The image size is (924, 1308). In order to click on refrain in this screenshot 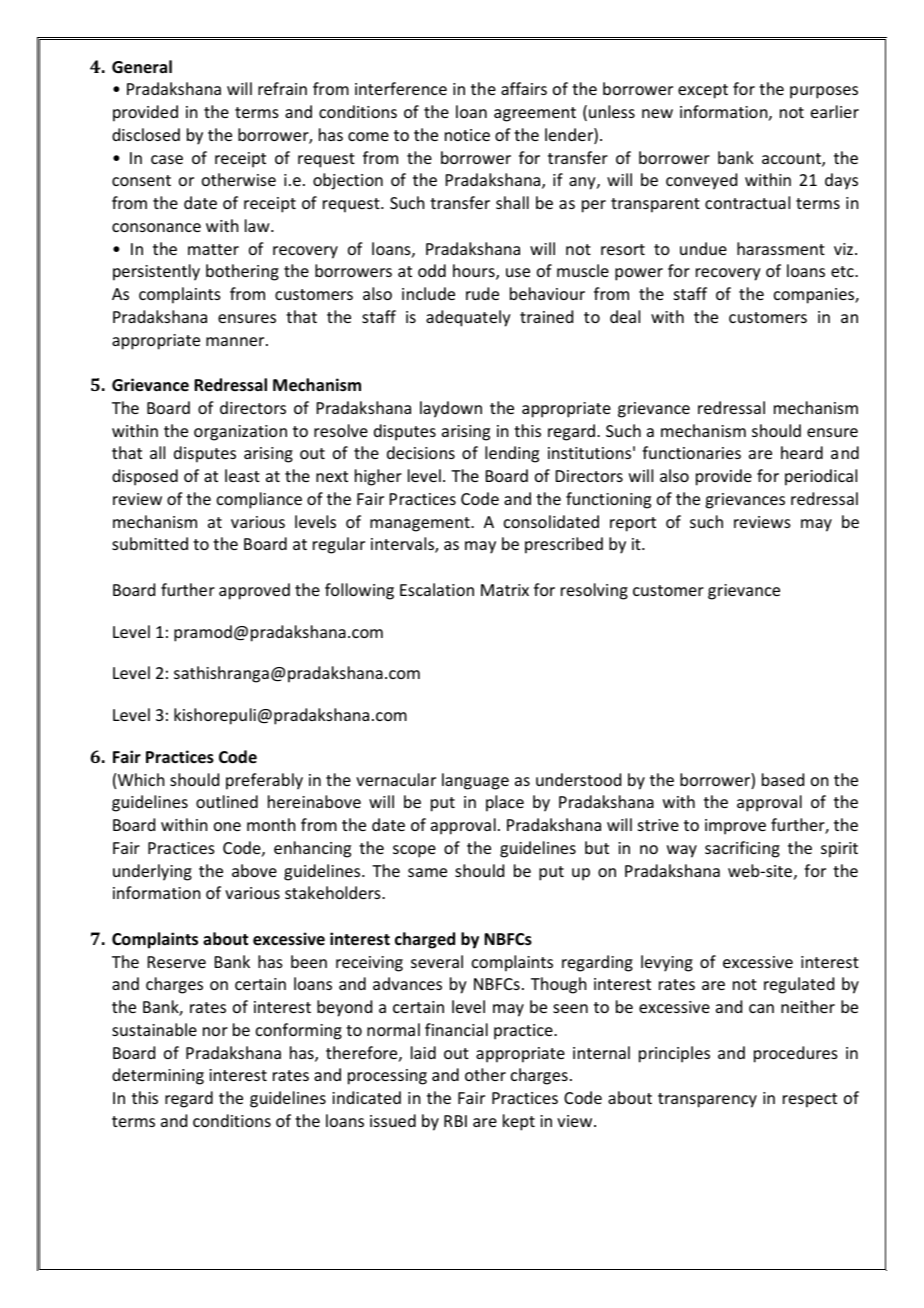, I will do `click(282, 88)`.
